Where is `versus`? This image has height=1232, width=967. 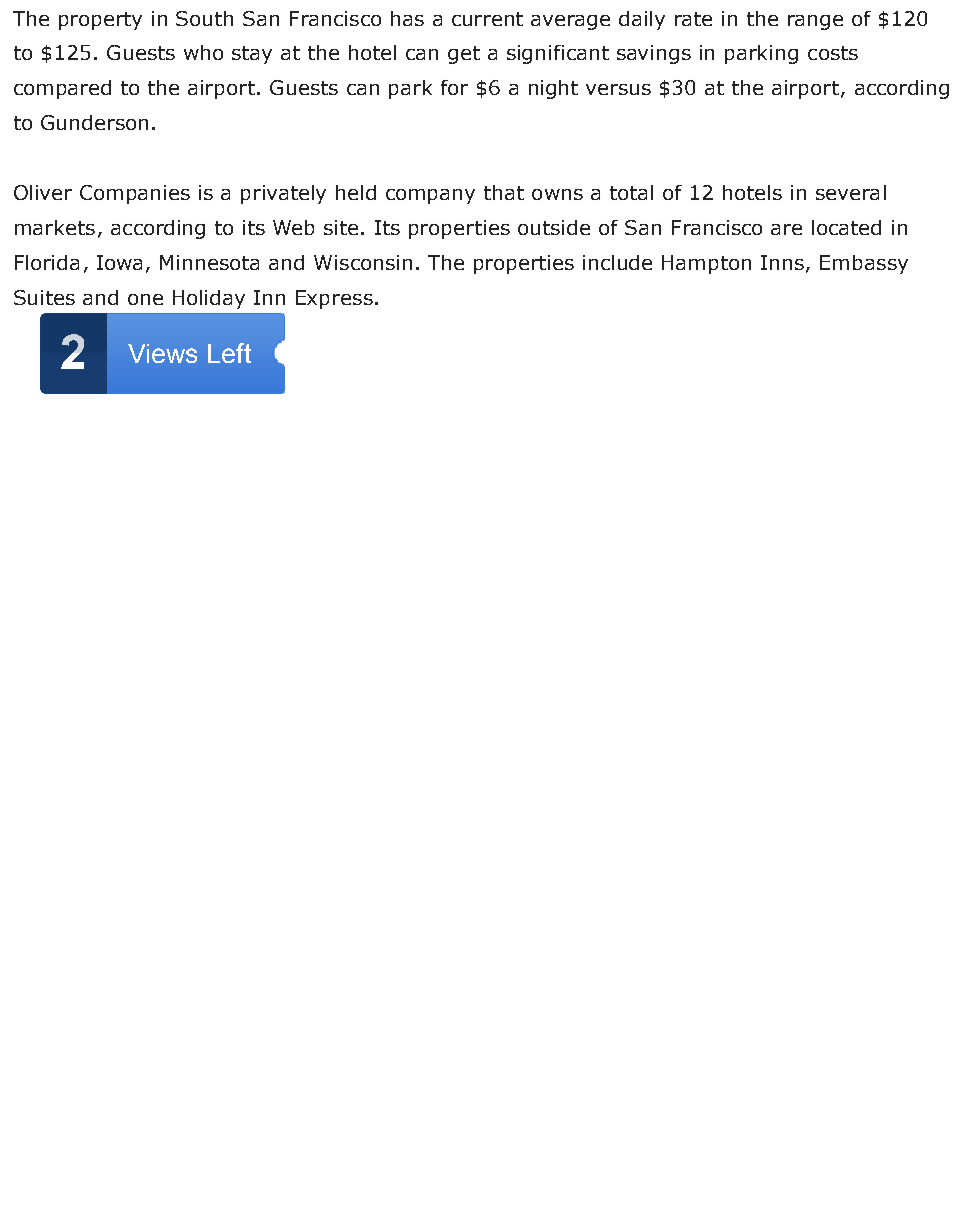
versus is located at coordinates (618, 89).
